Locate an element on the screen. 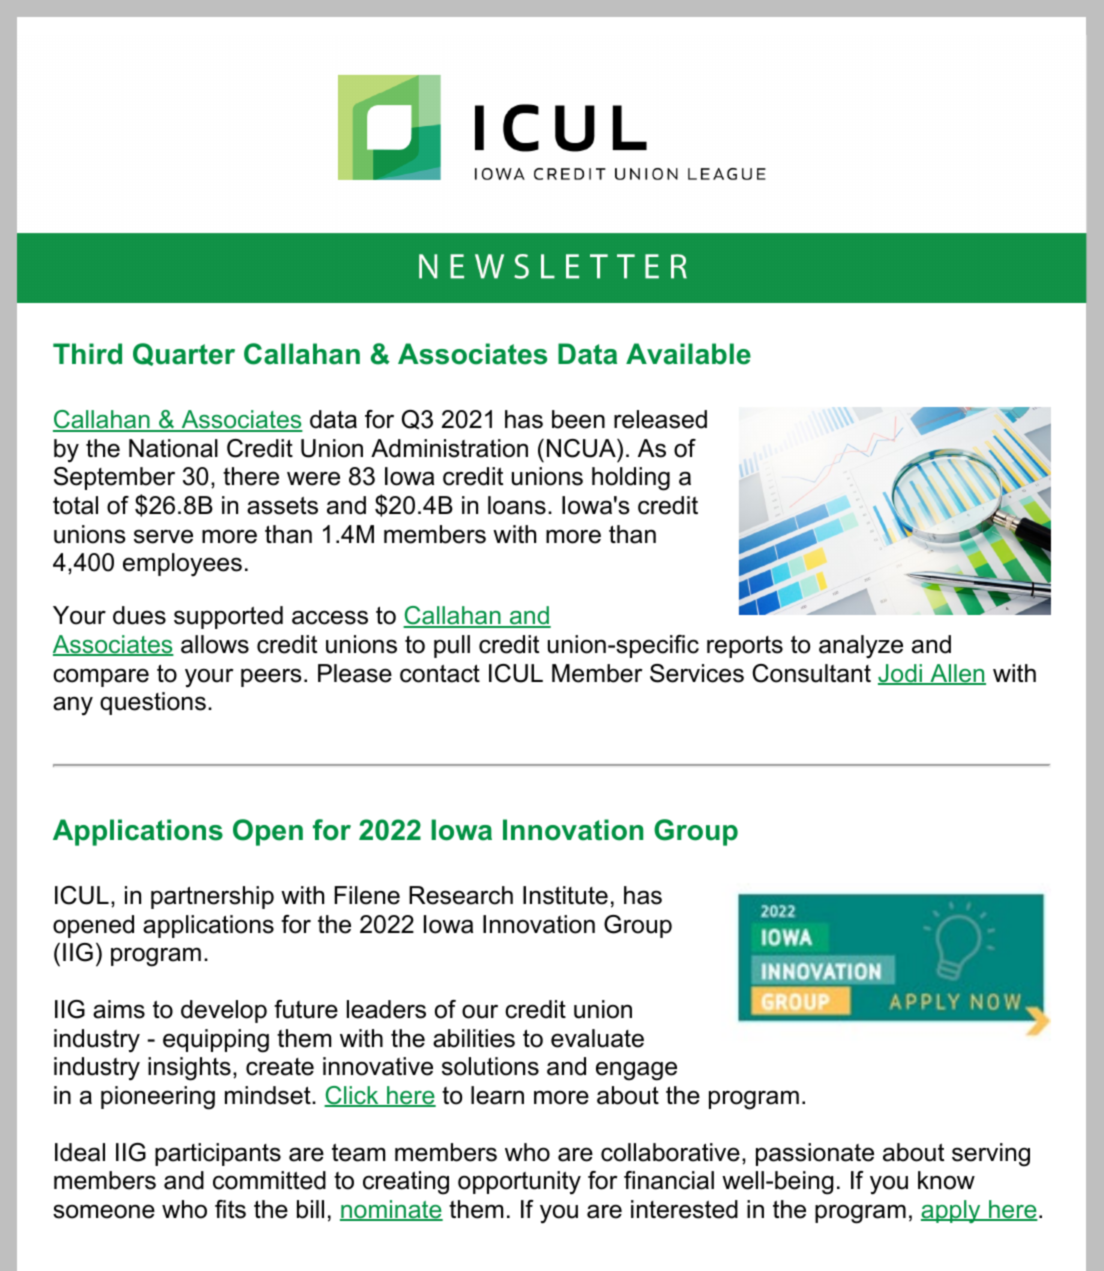 This screenshot has height=1271, width=1104. supported is located at coordinates (228, 617).
